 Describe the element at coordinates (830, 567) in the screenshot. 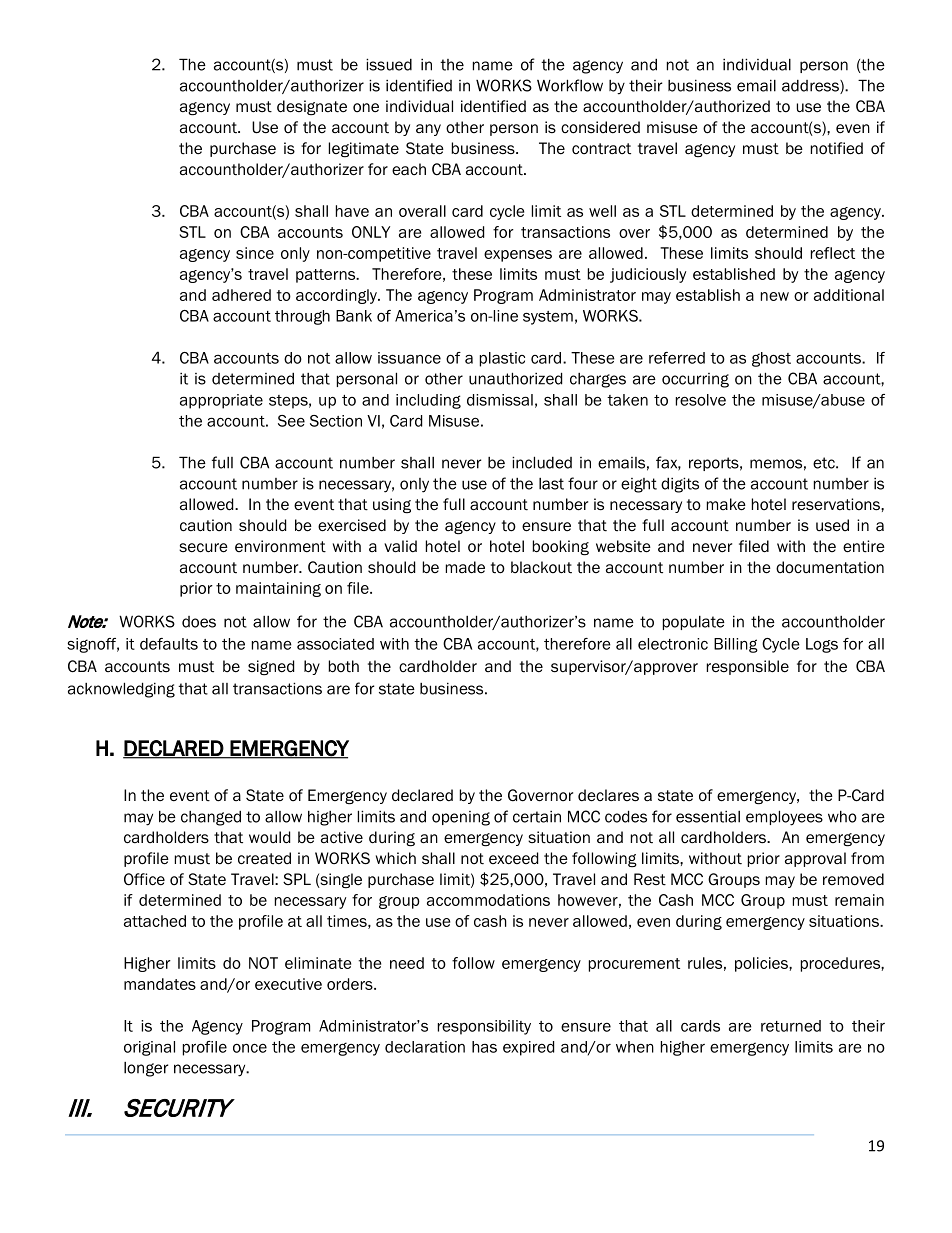

I see `documentation` at that location.
